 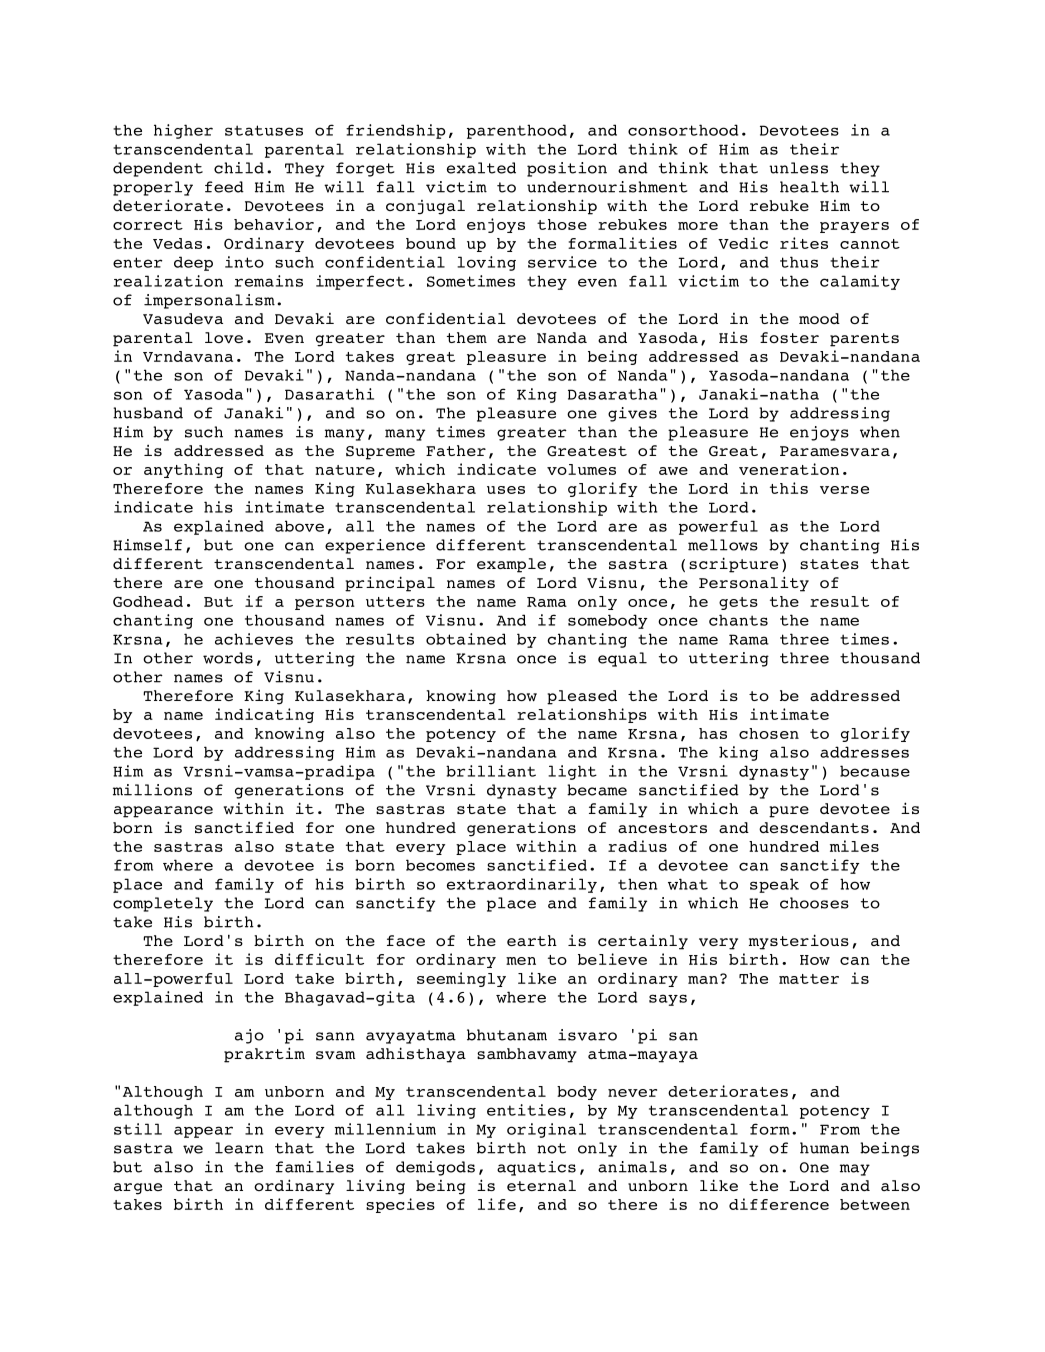 I want to click on child, so click(x=239, y=168).
